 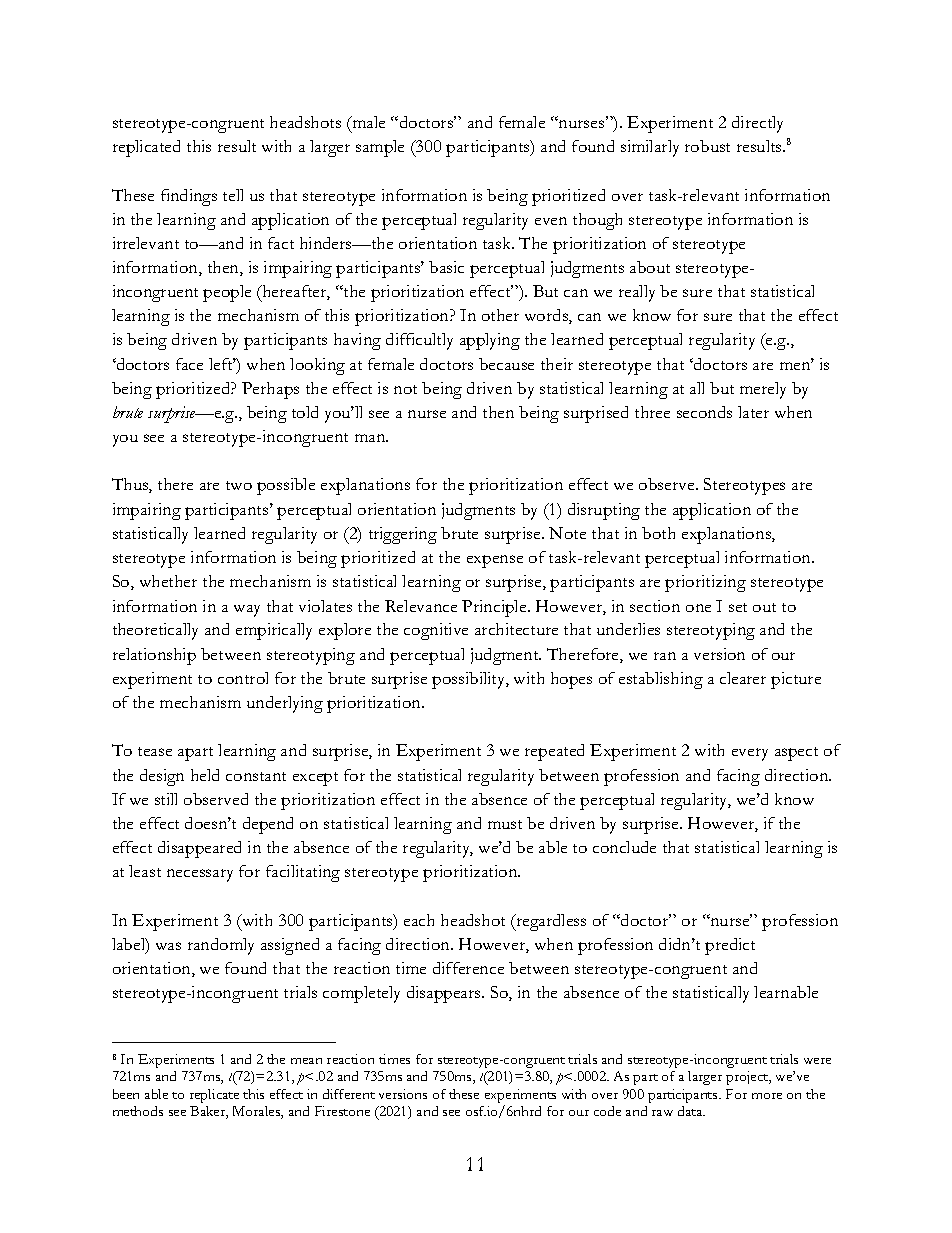 What do you see at coordinates (138, 1111) in the image?
I see `methods` at bounding box center [138, 1111].
